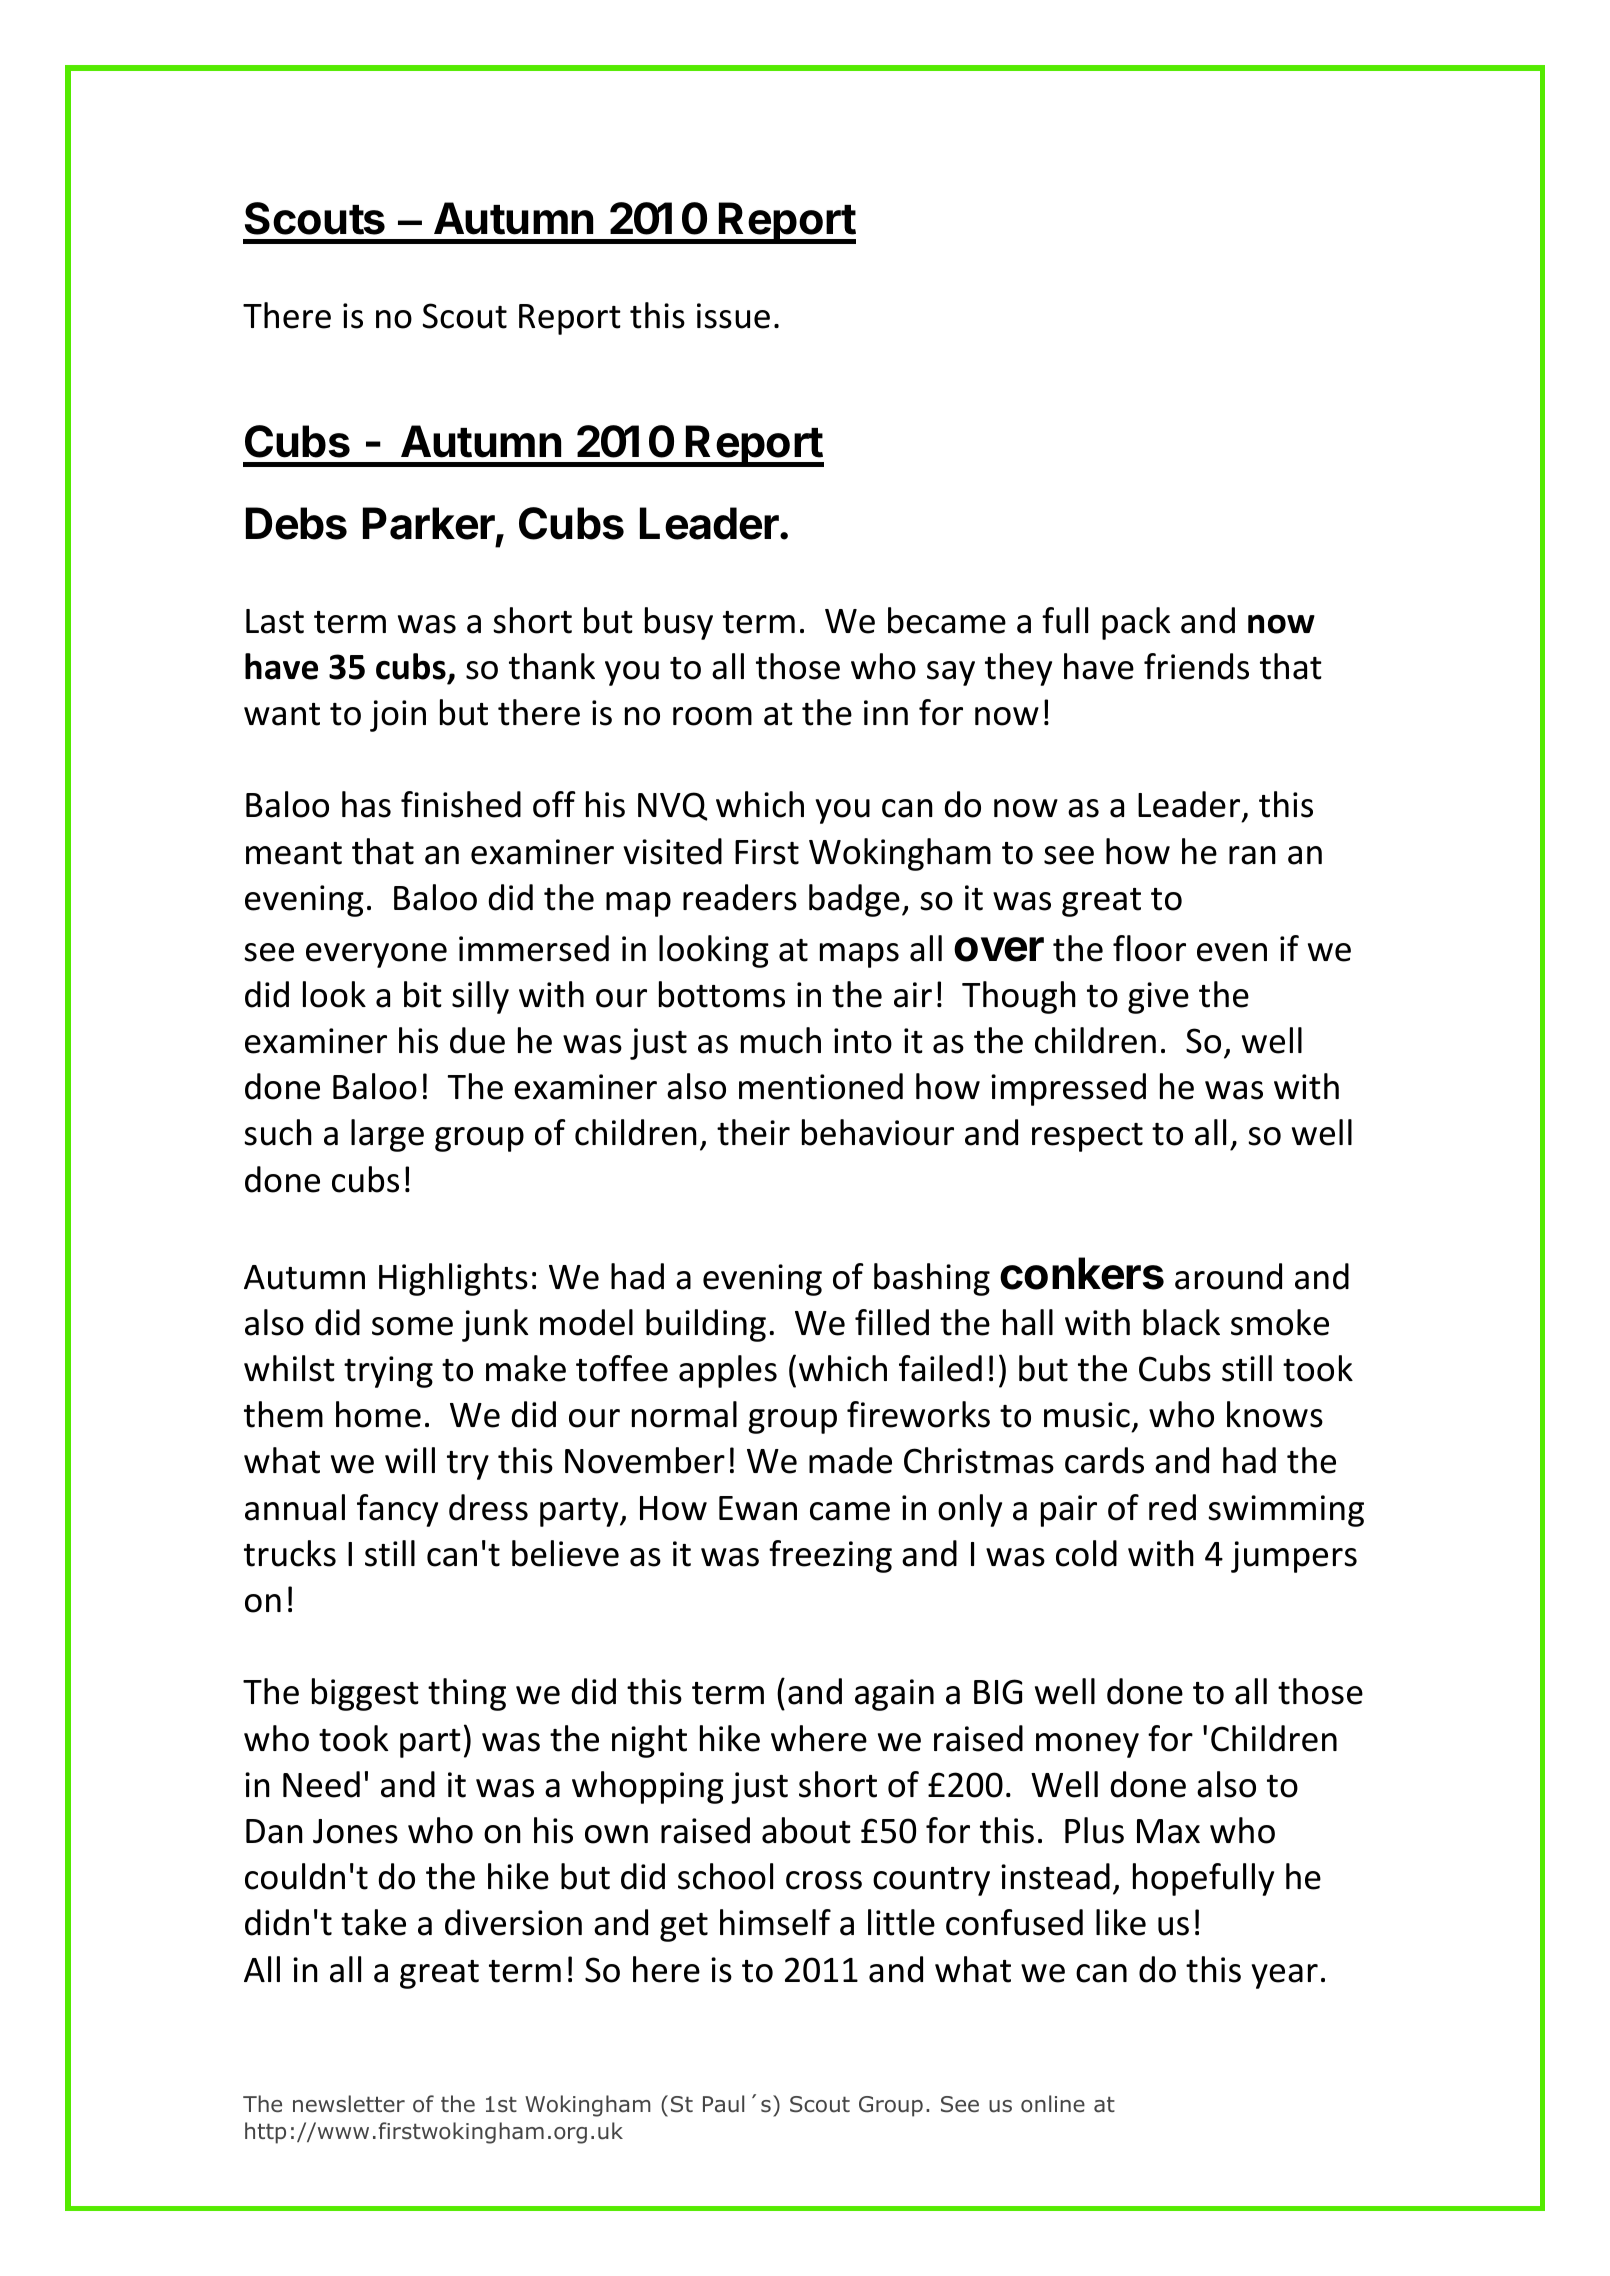  Describe the element at coordinates (1252, 855) in the image. I see `ran` at that location.
